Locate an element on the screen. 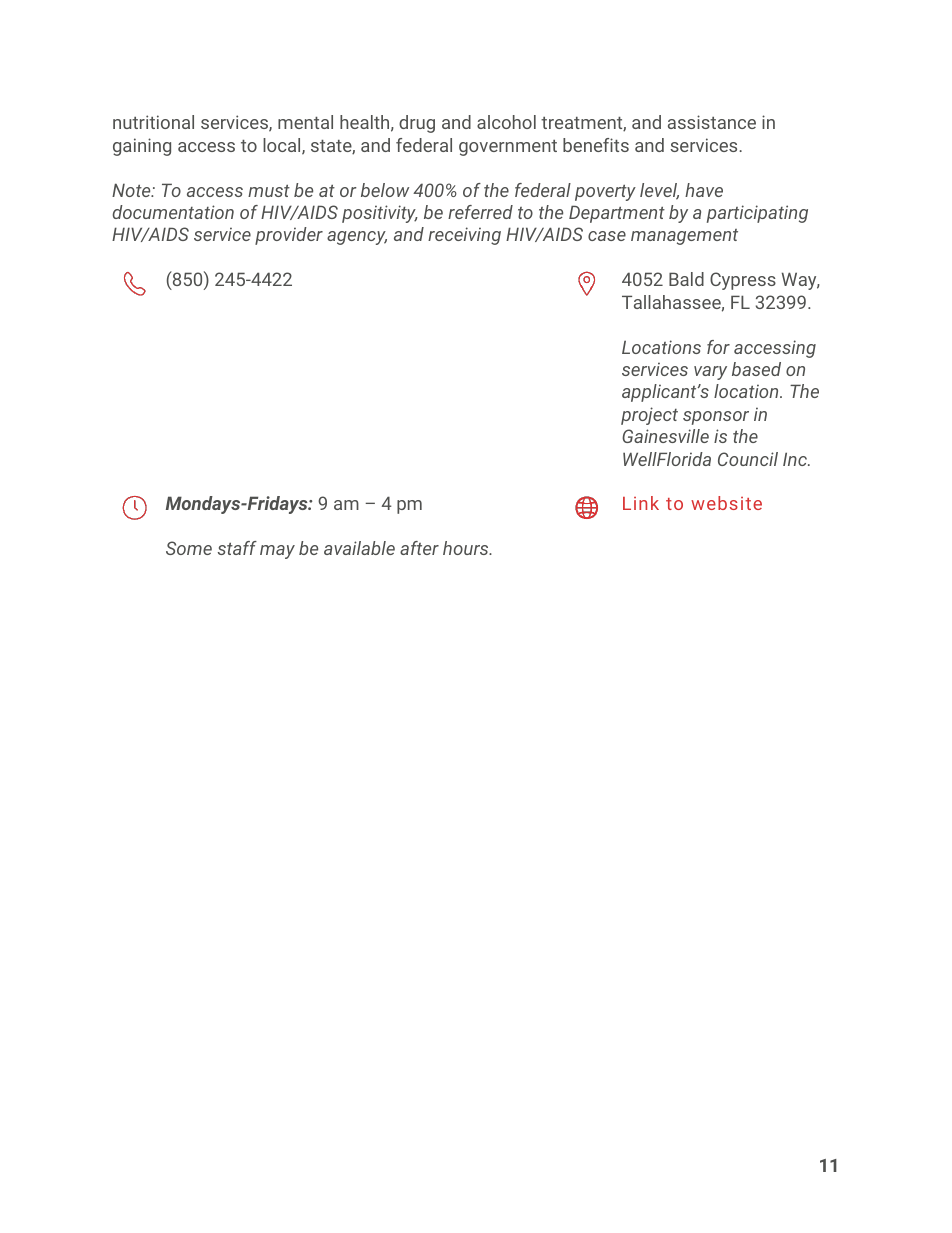 The height and width of the screenshot is (1233, 952). based is located at coordinates (756, 369).
